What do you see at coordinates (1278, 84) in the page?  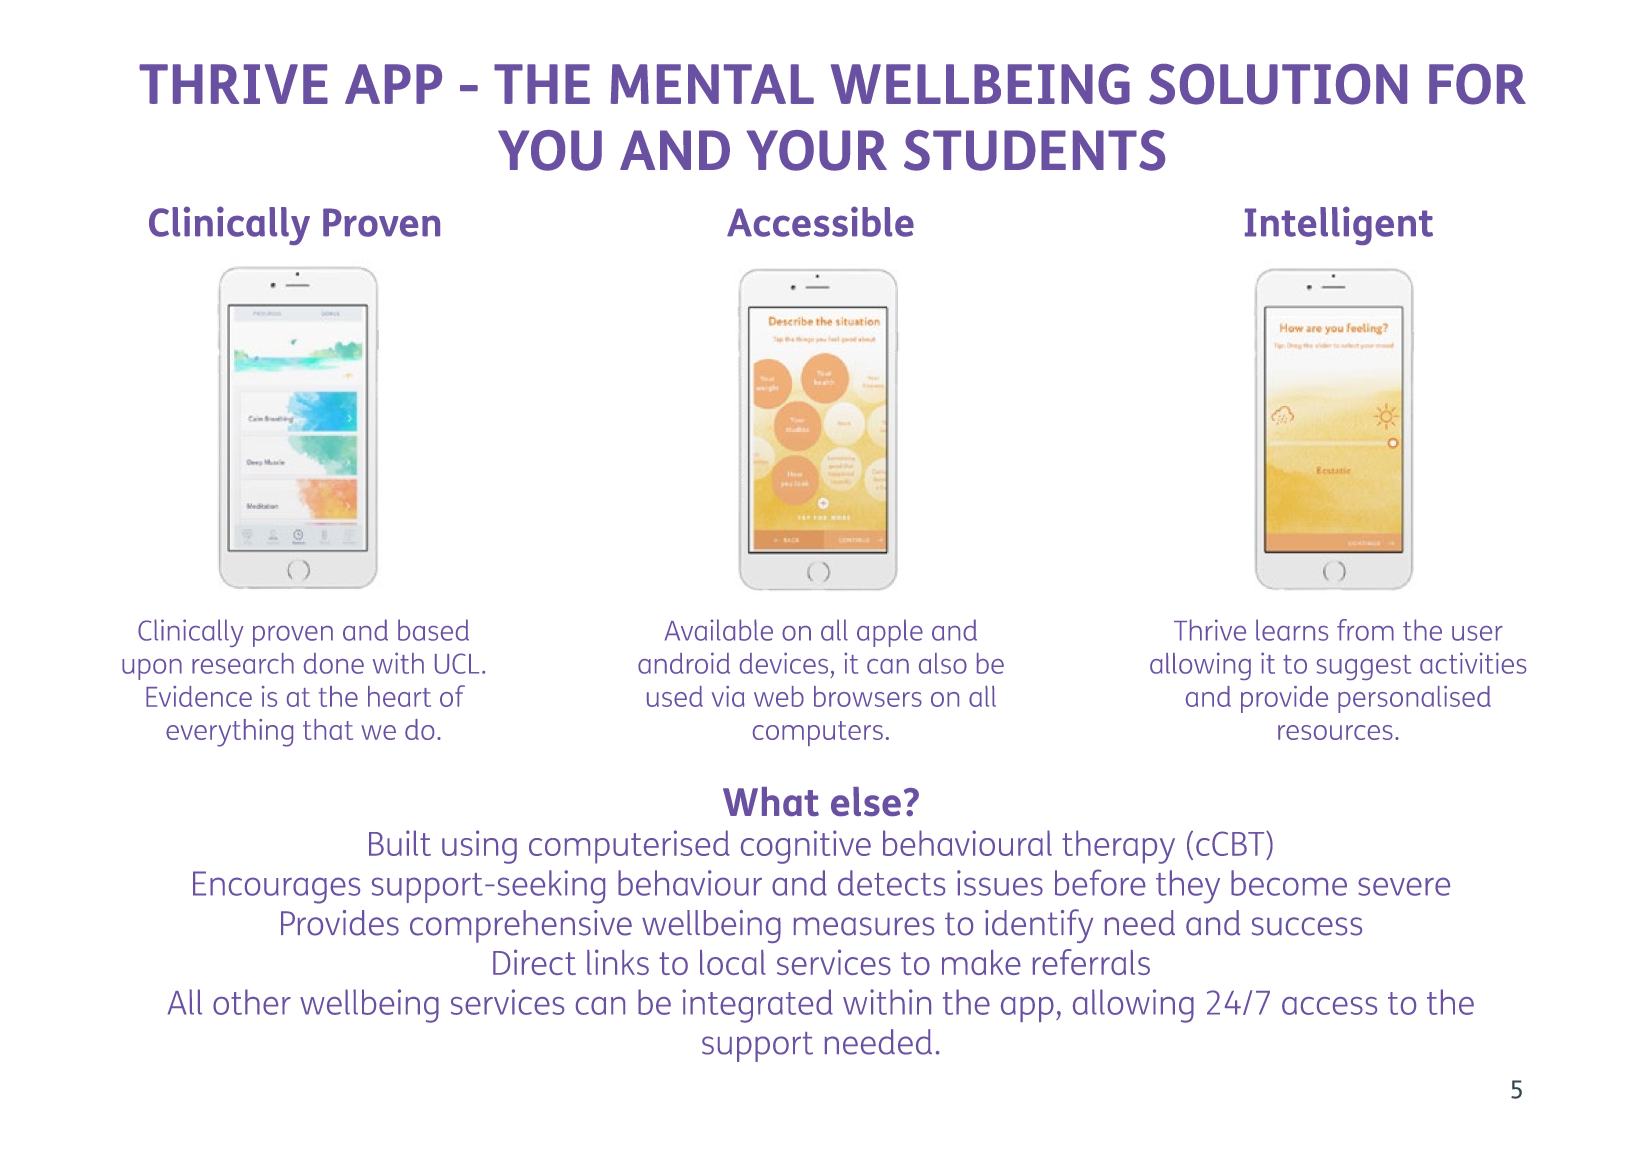 I see `SOLUTION` at bounding box center [1278, 84].
